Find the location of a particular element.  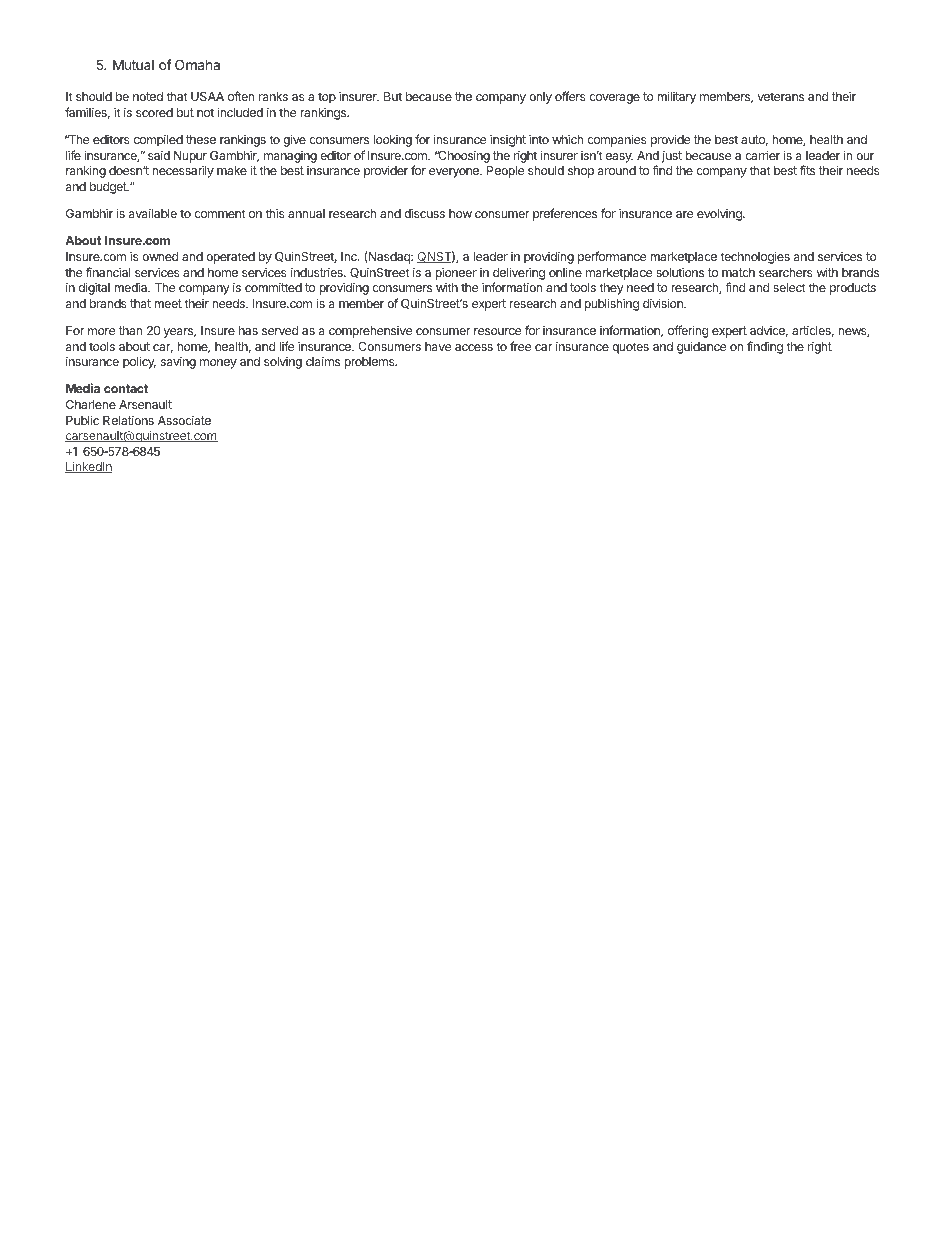

veterans is located at coordinates (780, 96).
